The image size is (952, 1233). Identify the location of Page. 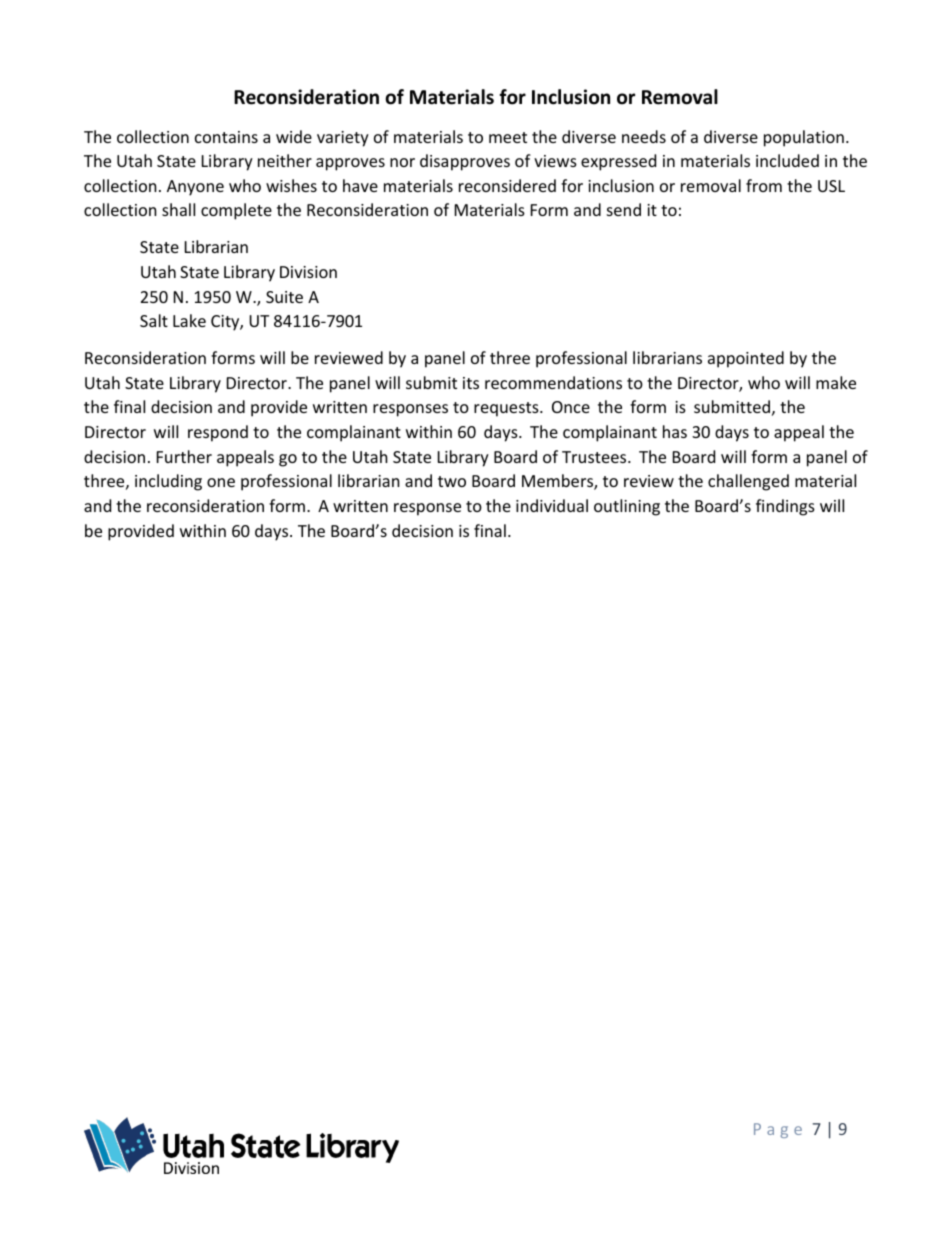
(778, 1130).
